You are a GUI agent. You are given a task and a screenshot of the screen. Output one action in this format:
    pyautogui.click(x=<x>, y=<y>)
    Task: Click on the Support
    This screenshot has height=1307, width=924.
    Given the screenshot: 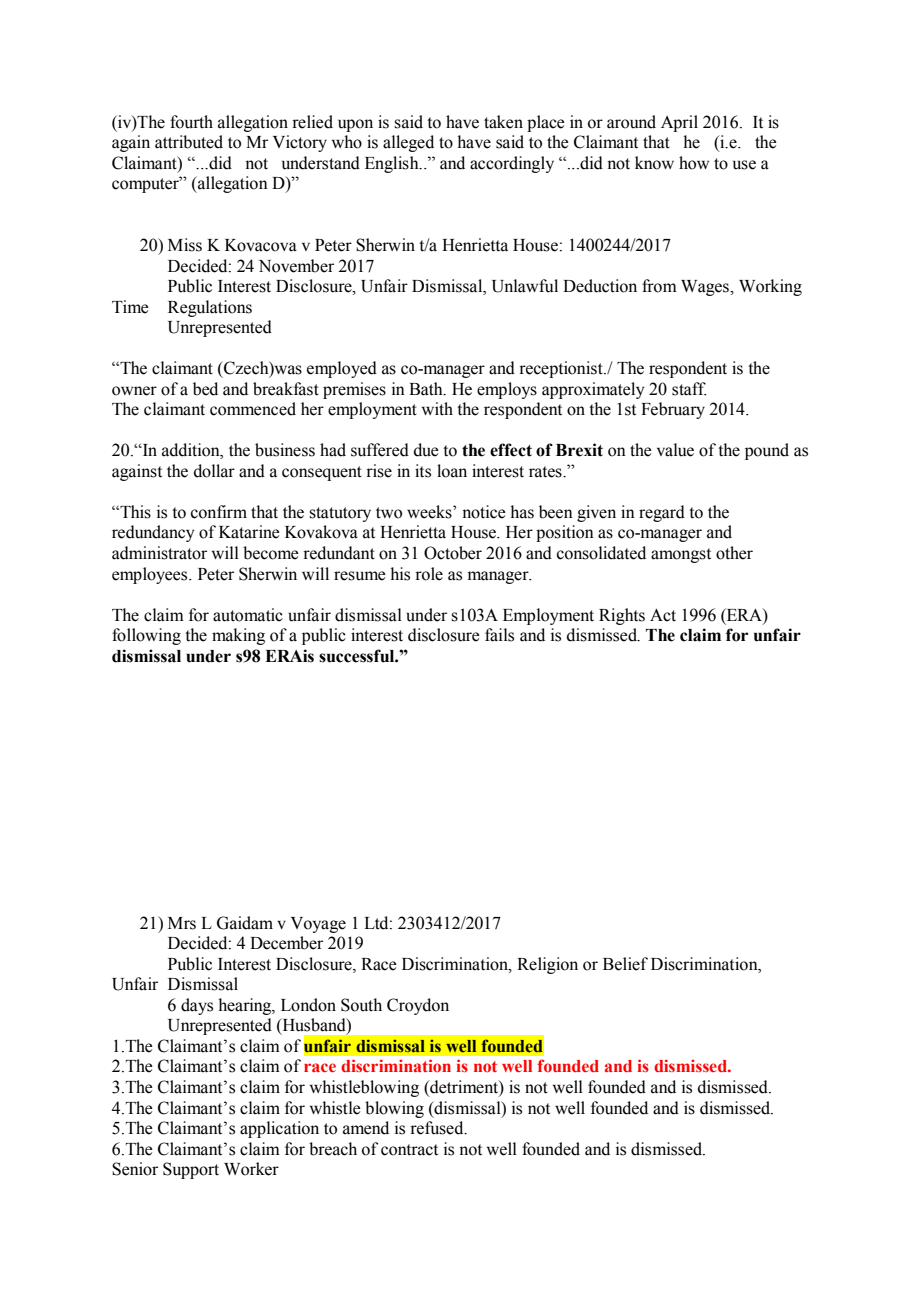 What is the action you would take?
    pyautogui.click(x=191, y=1170)
